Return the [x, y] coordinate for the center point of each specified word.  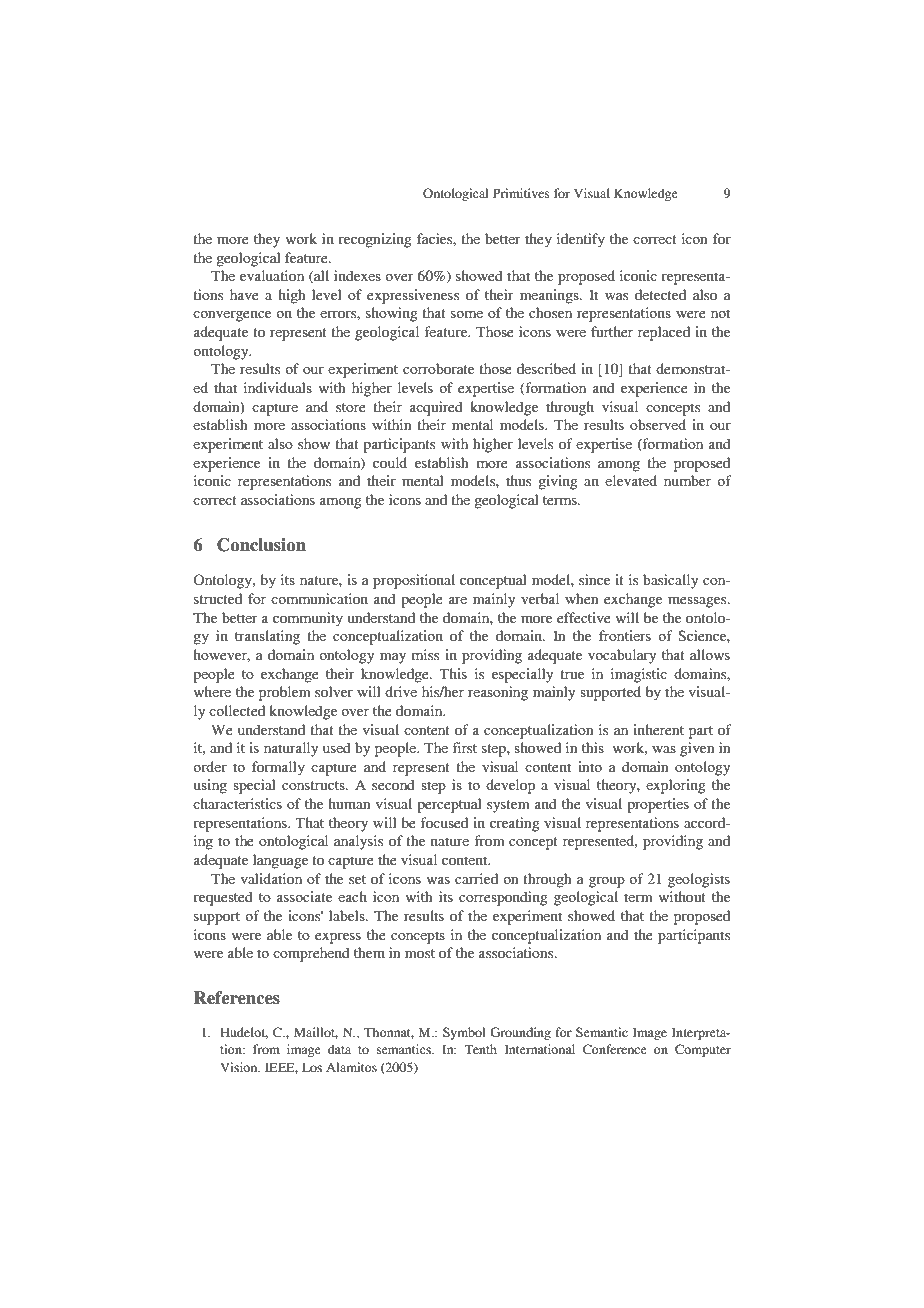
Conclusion [261, 545]
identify [581, 240]
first [464, 747]
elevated [631, 480]
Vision [240, 1067]
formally [278, 768]
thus [518, 480]
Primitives [521, 193]
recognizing [375, 240]
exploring [676, 786]
